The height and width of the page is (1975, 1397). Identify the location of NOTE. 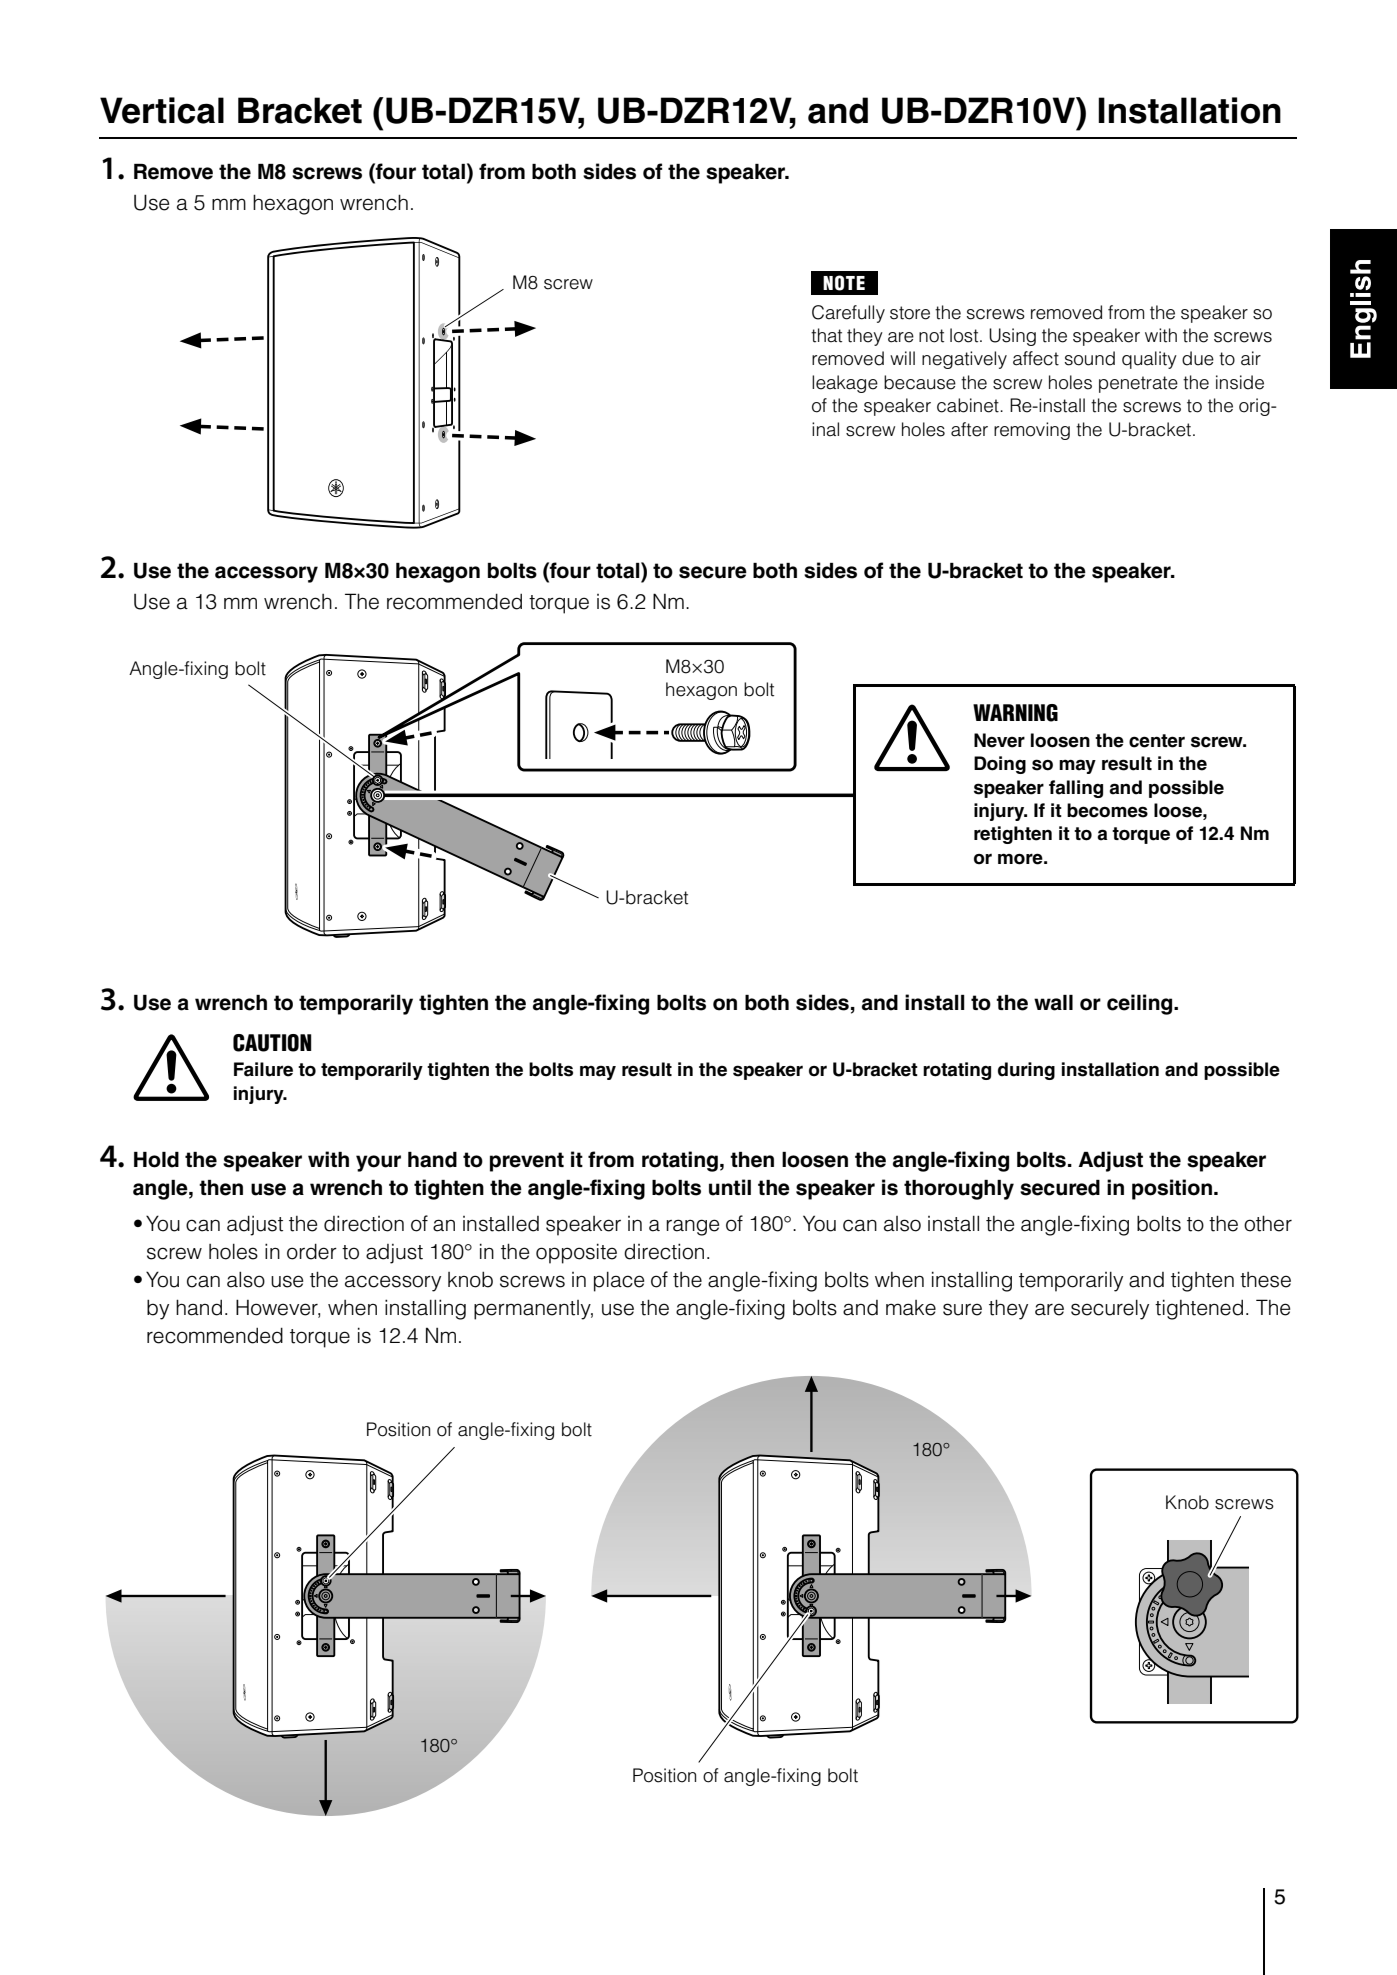
(844, 283).
